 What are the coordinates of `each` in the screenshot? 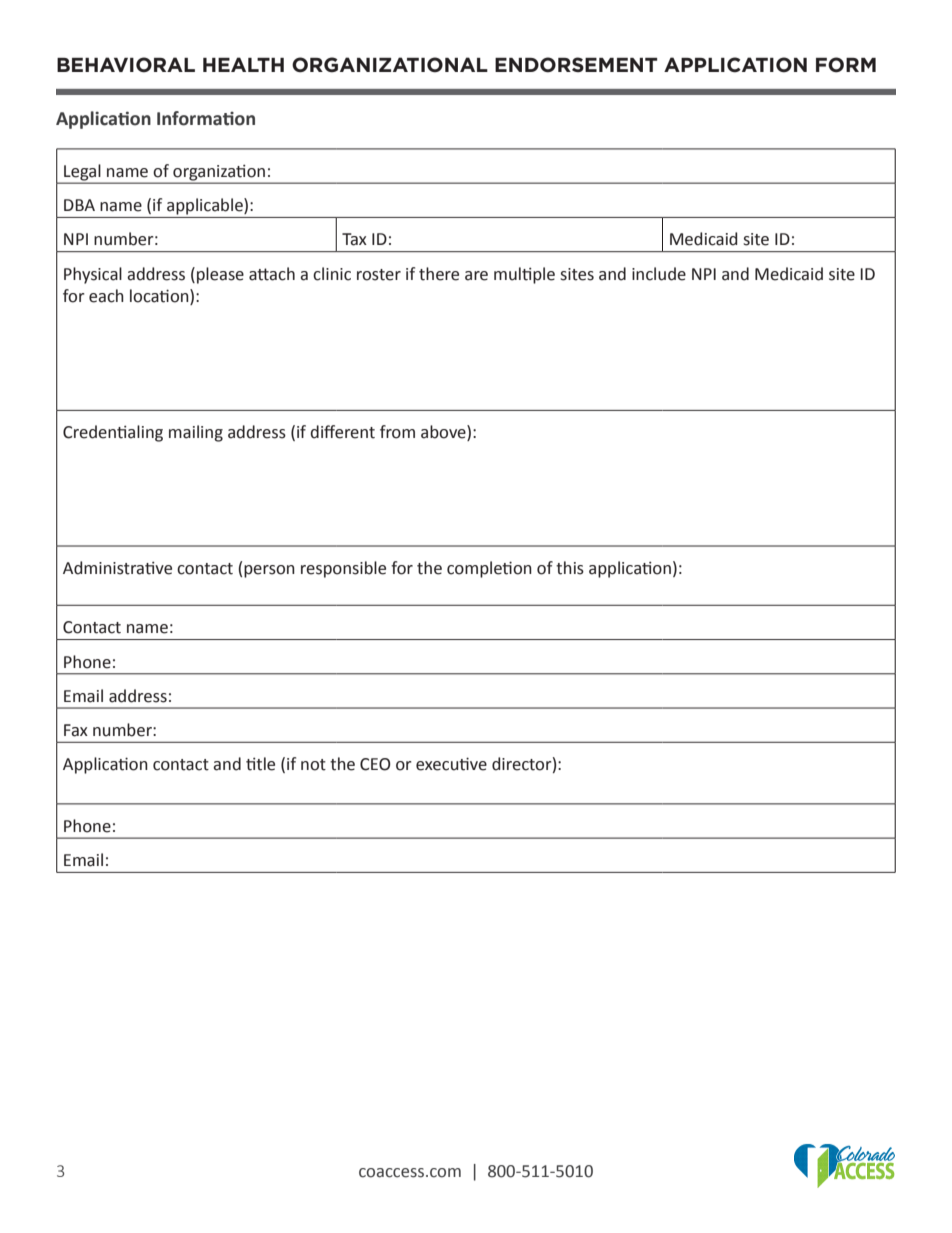 It's located at (106, 296).
